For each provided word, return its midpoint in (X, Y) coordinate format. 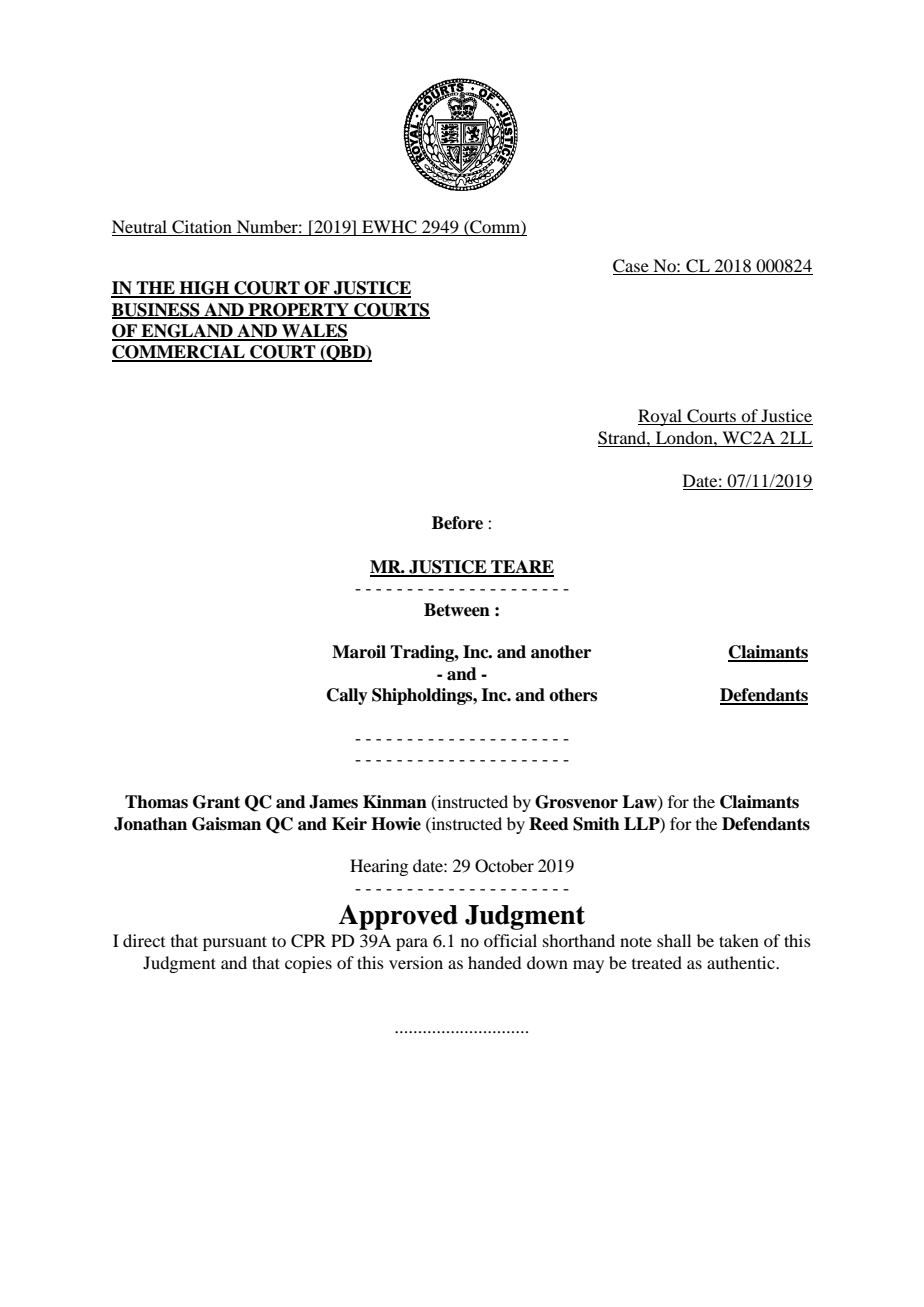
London (685, 437)
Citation (202, 228)
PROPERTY (298, 310)
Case (632, 267)
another (561, 652)
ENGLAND (187, 332)
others (573, 695)
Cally (347, 696)
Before (457, 523)
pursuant (235, 943)
